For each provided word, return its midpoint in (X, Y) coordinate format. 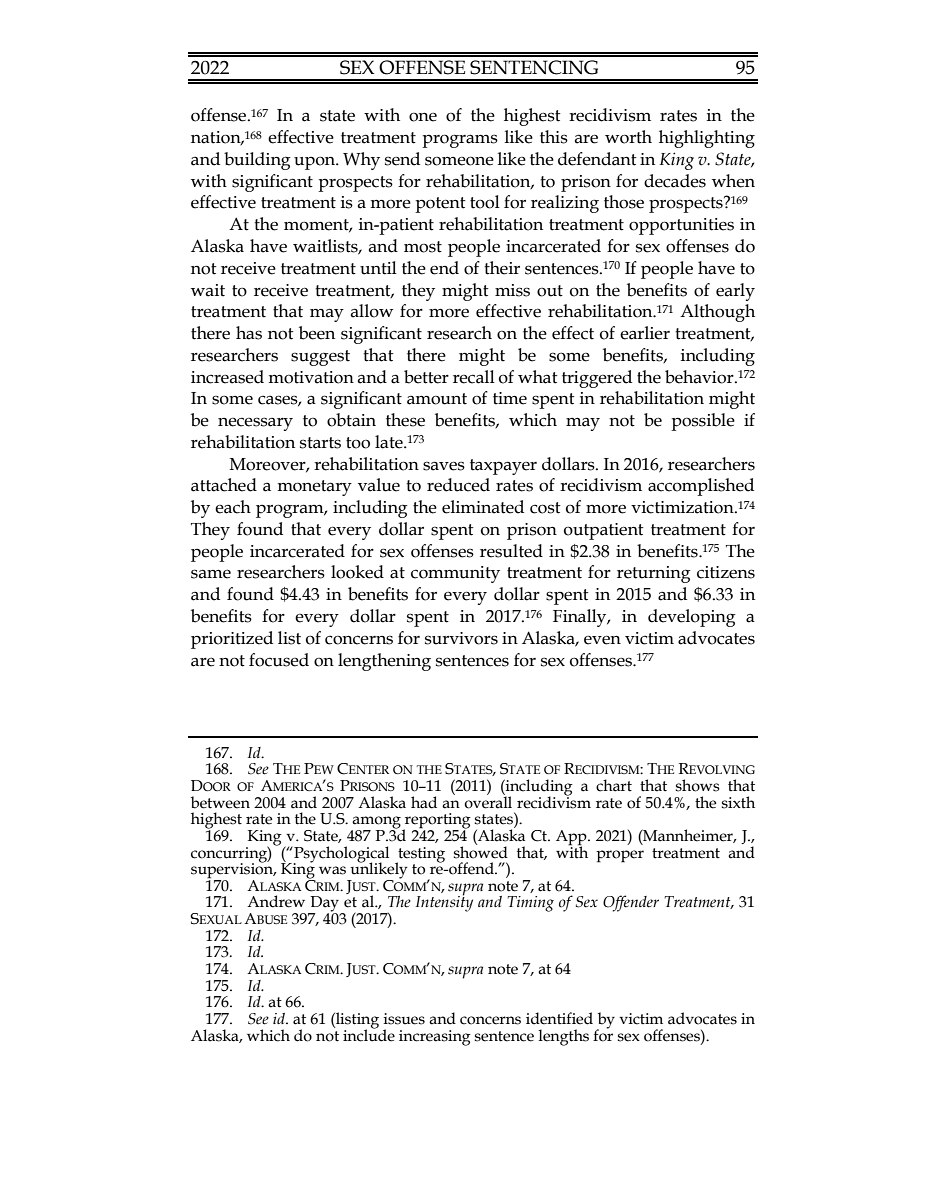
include (369, 1034)
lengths (563, 1037)
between (220, 802)
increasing (435, 1038)
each (233, 507)
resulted (511, 551)
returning (654, 574)
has (249, 333)
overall (488, 801)
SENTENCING (534, 67)
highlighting (707, 139)
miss (512, 290)
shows (698, 785)
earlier (645, 333)
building (257, 161)
